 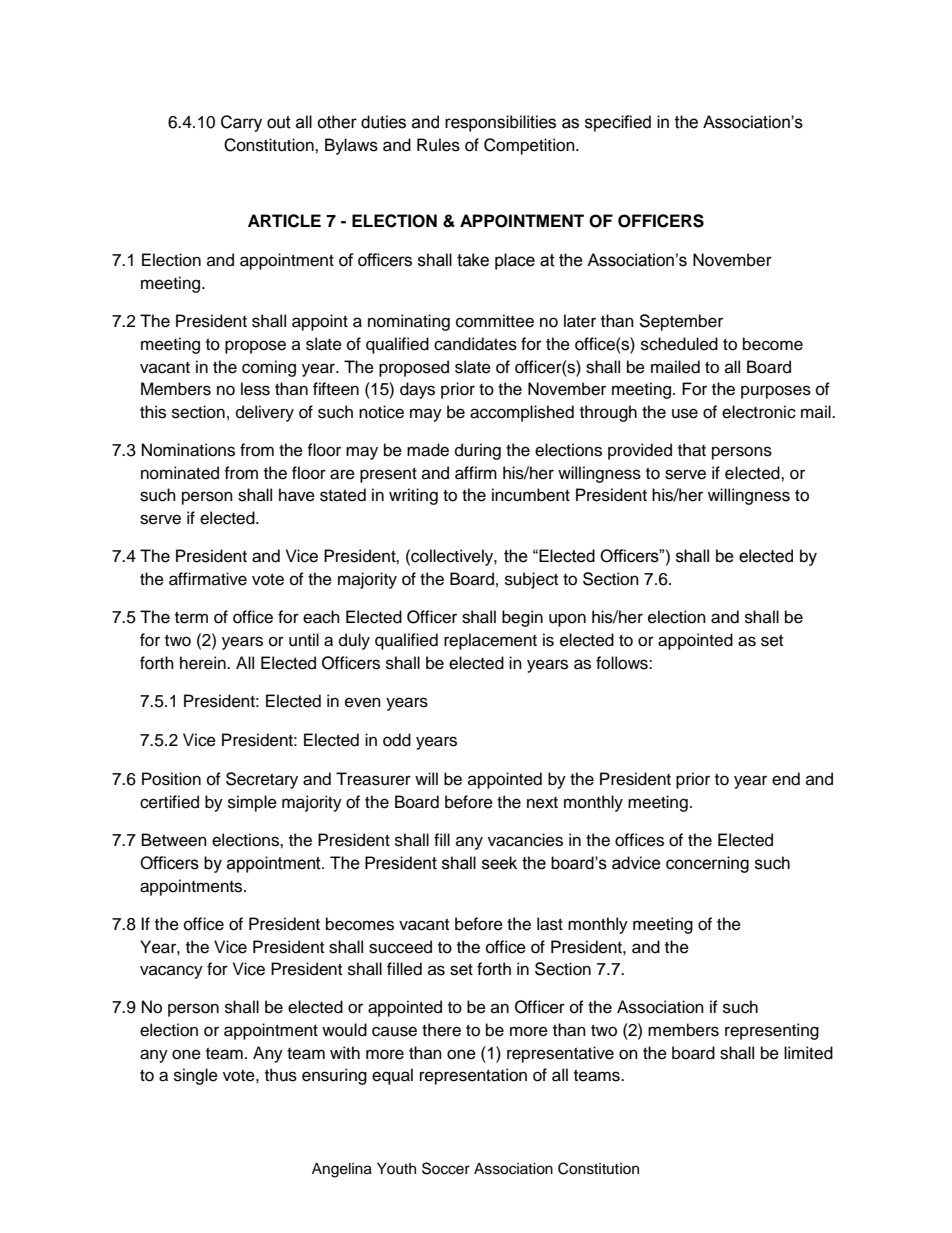 I want to click on Secretary, so click(x=262, y=780).
